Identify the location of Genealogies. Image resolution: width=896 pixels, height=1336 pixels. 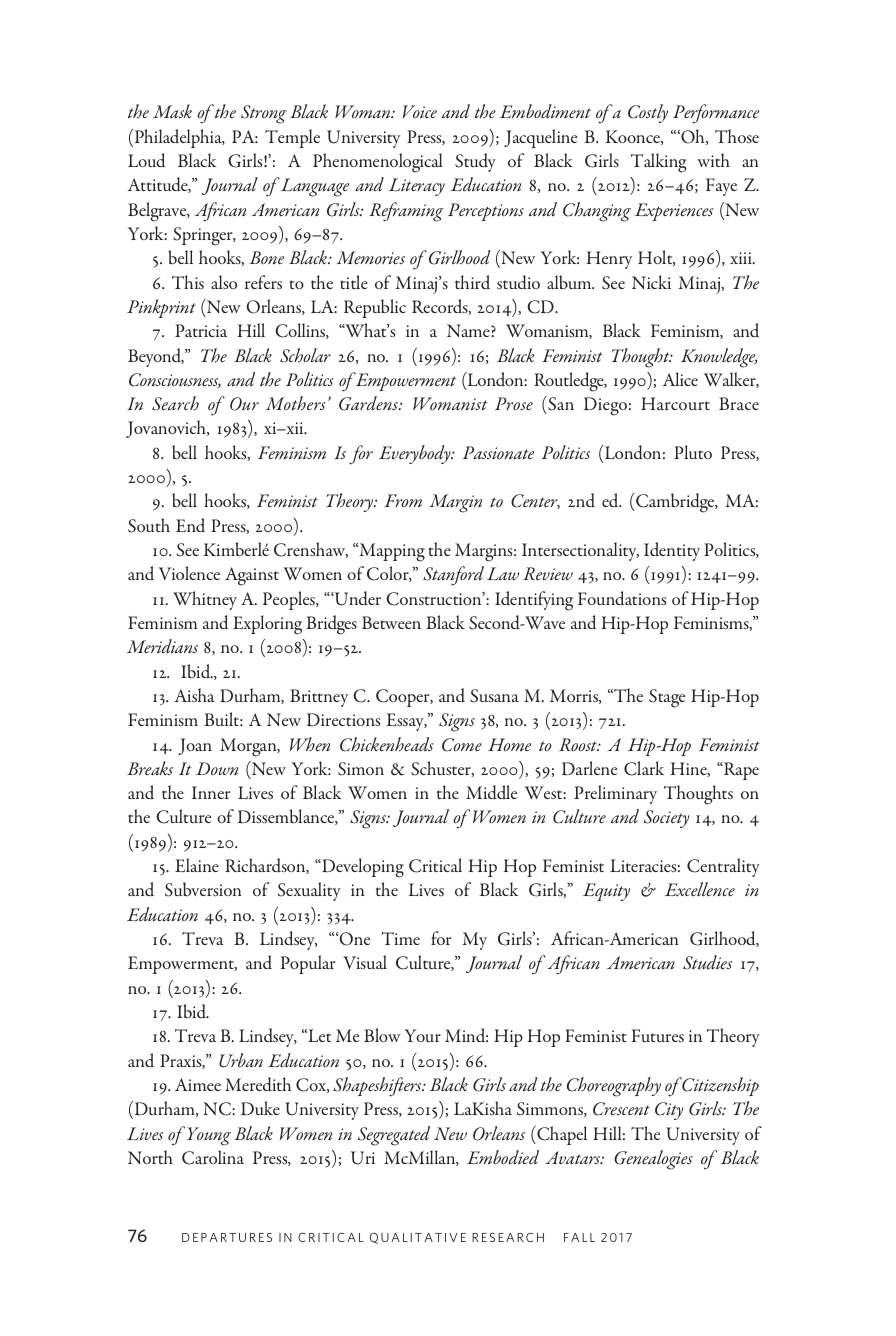
(653, 1160).
